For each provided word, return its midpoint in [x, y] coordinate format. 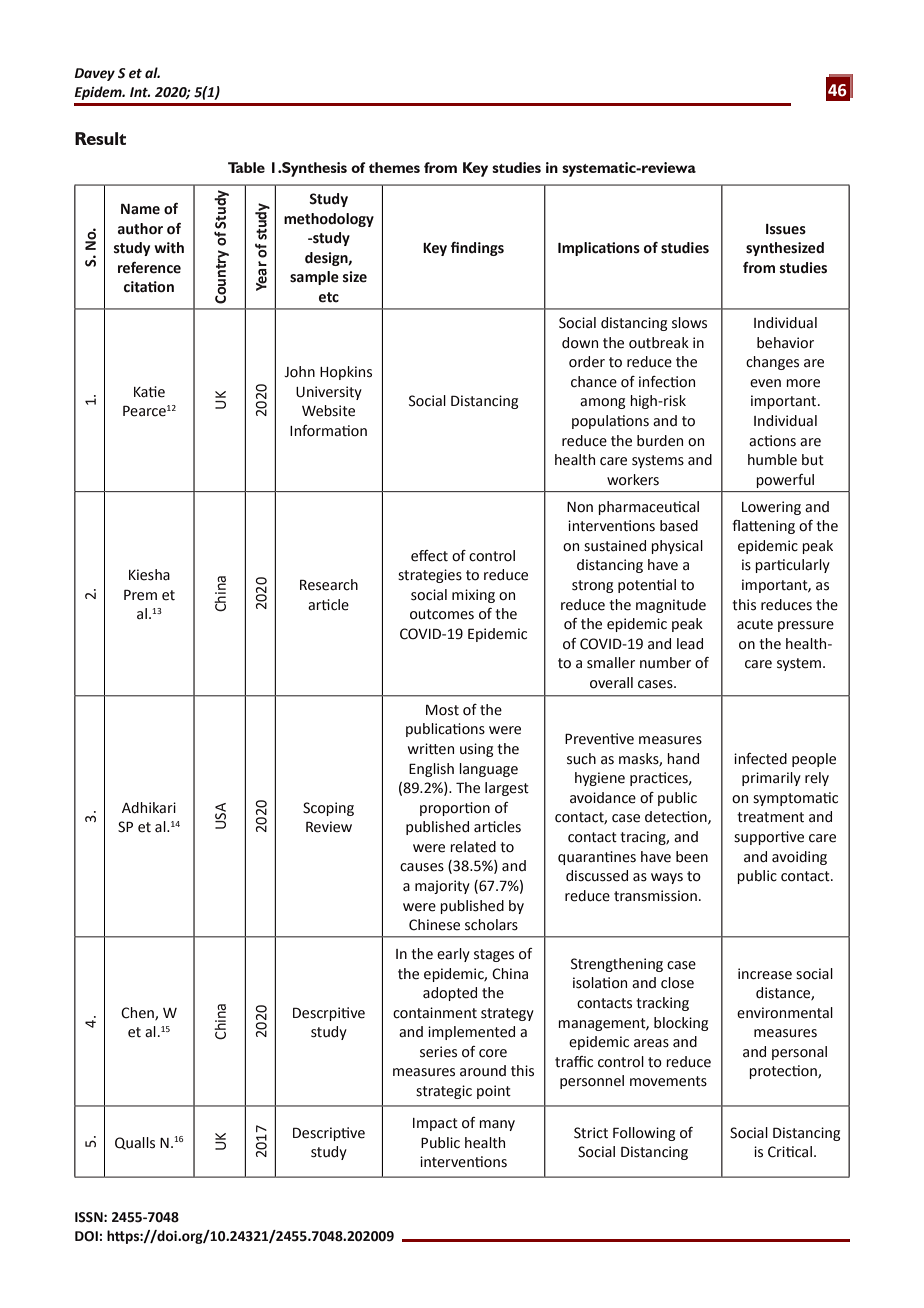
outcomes [442, 614]
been [692, 857]
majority [442, 887]
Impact [435, 1124]
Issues [786, 229]
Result [100, 138]
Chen [138, 1013]
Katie [149, 392]
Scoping [328, 809]
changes [772, 363]
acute [755, 624]
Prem [140, 595]
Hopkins [346, 373]
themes [394, 167]
